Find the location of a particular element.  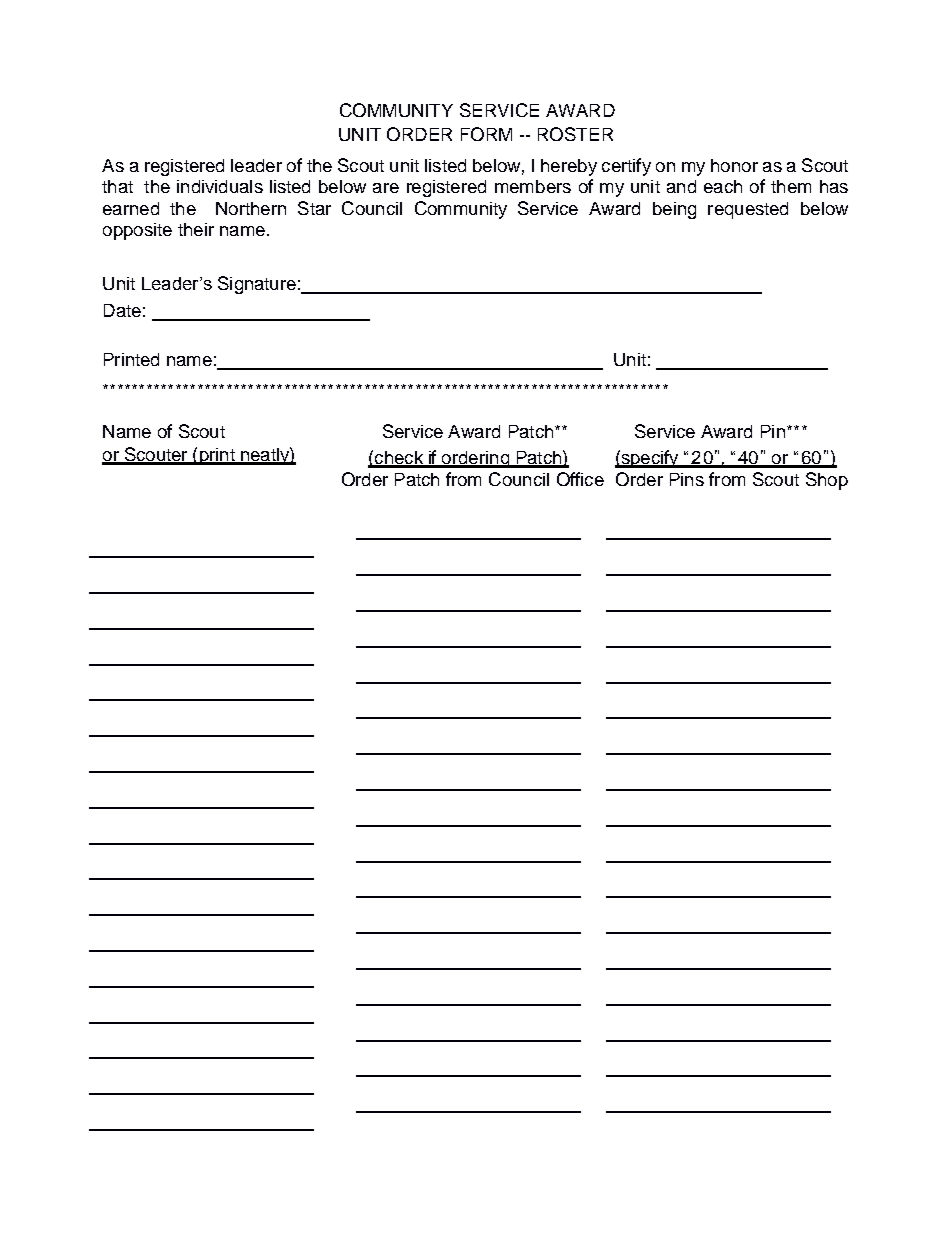

Office is located at coordinates (580, 479).
